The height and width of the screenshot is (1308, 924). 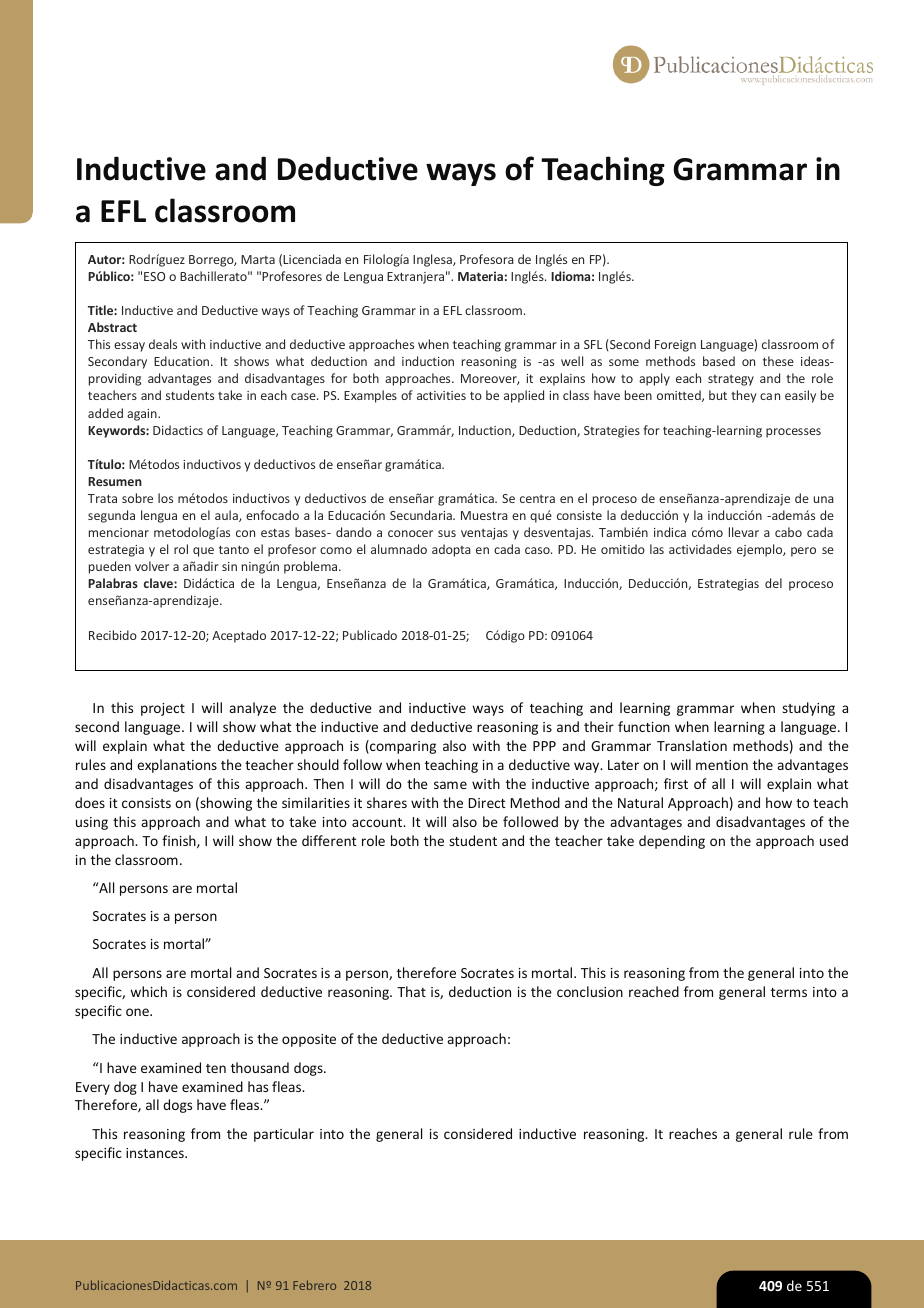 What do you see at coordinates (808, 709) in the screenshot?
I see `studying` at bounding box center [808, 709].
